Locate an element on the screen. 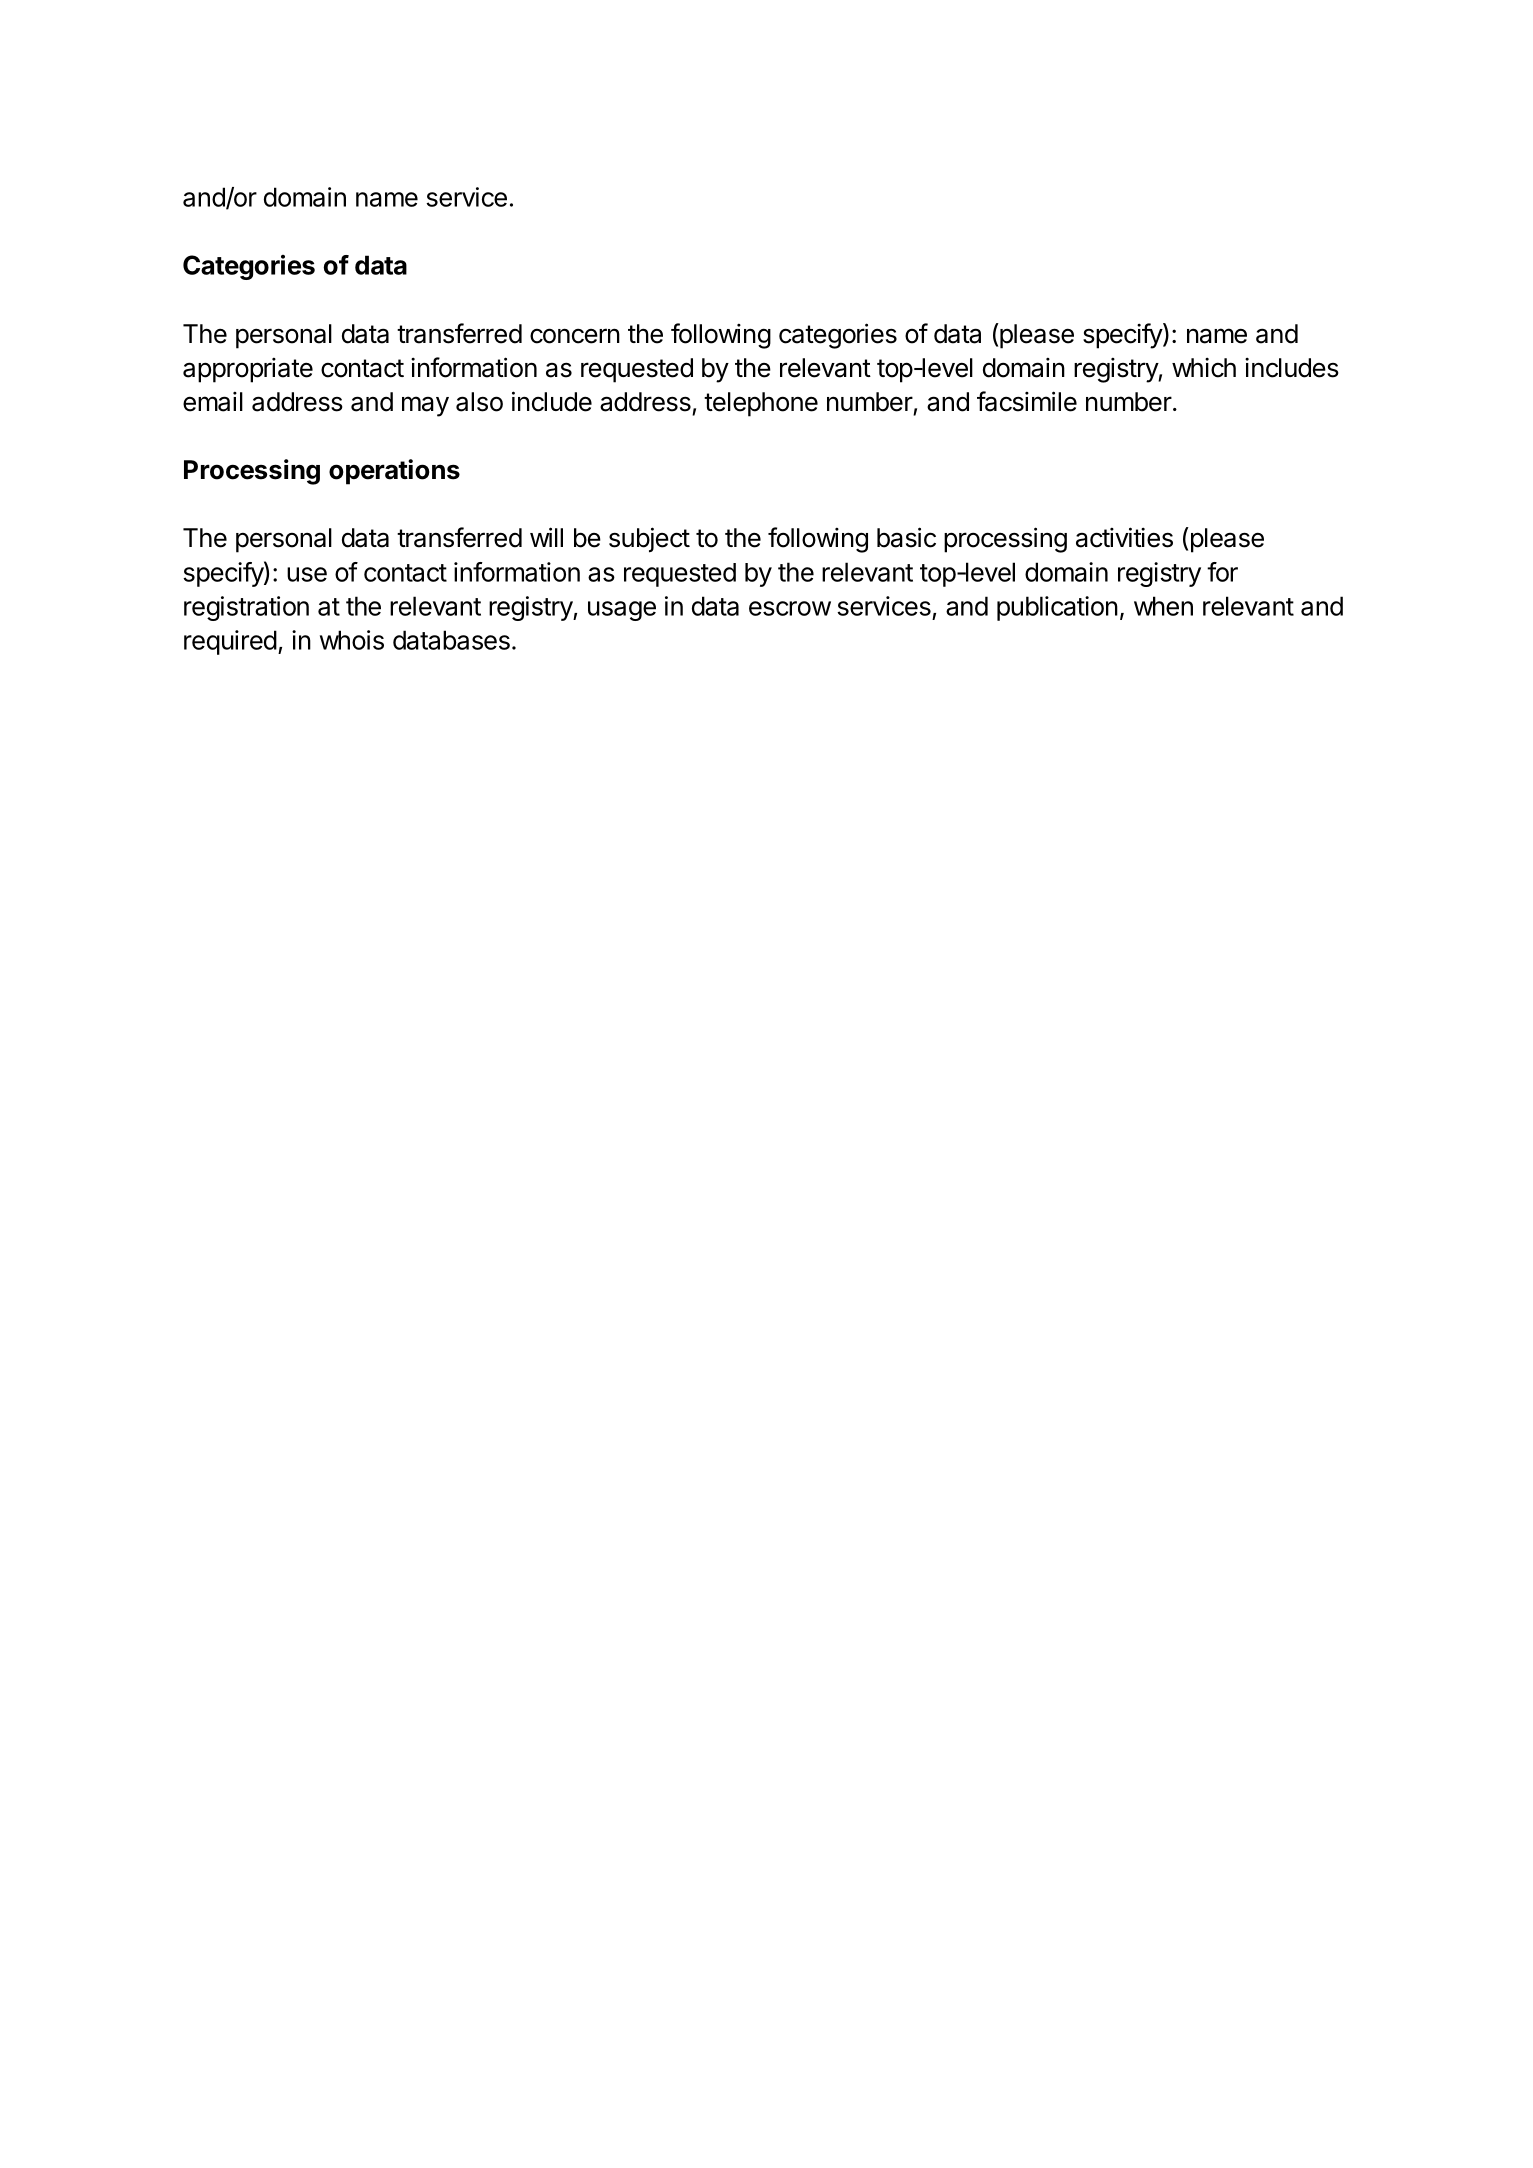  activities is located at coordinates (1124, 537).
